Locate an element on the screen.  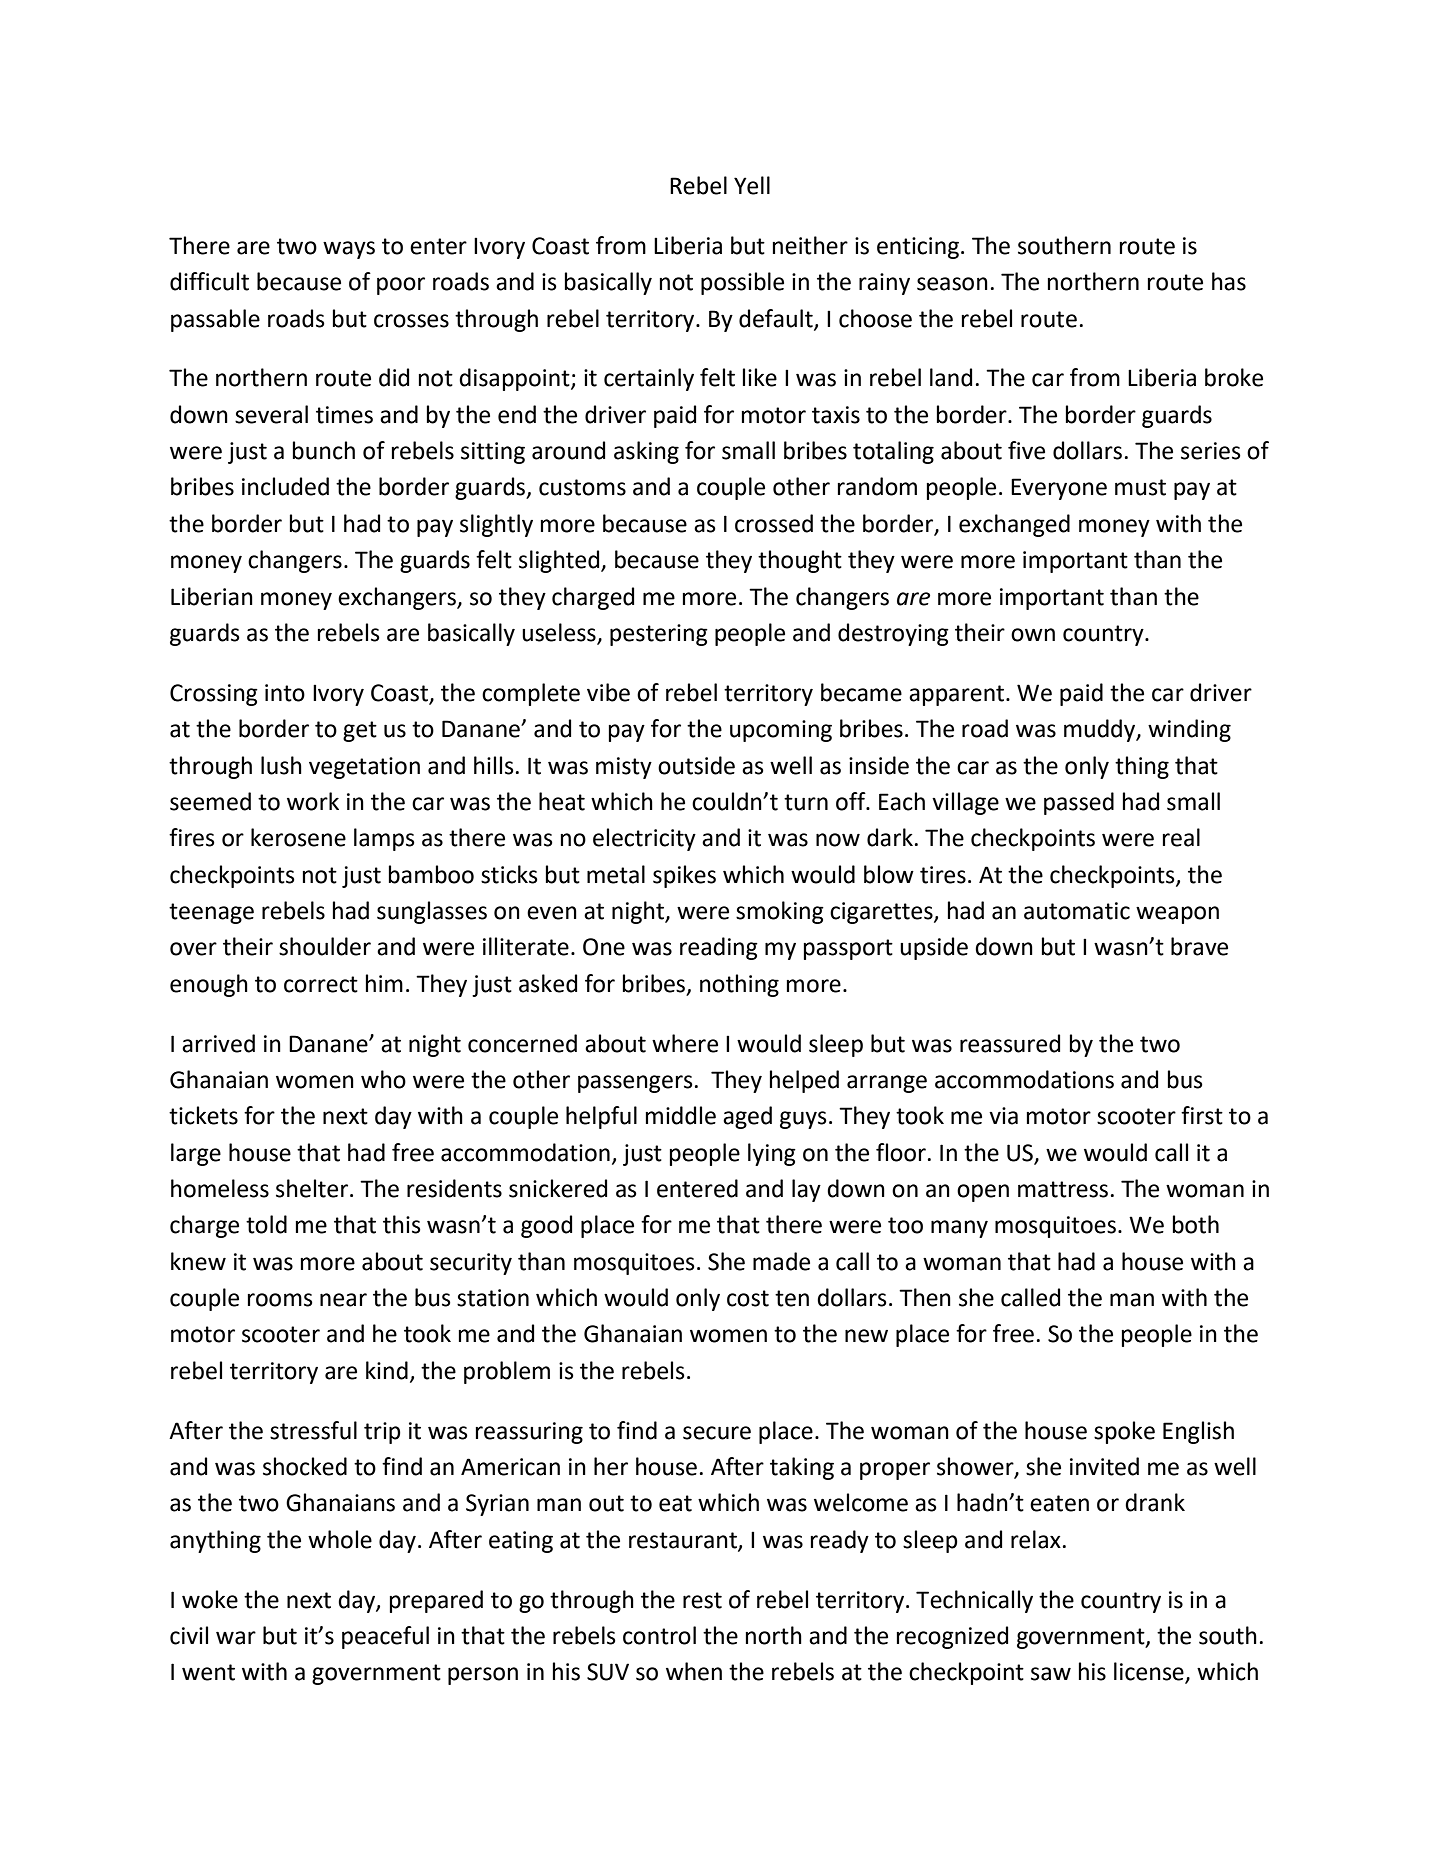
shelter is located at coordinates (312, 1188).
